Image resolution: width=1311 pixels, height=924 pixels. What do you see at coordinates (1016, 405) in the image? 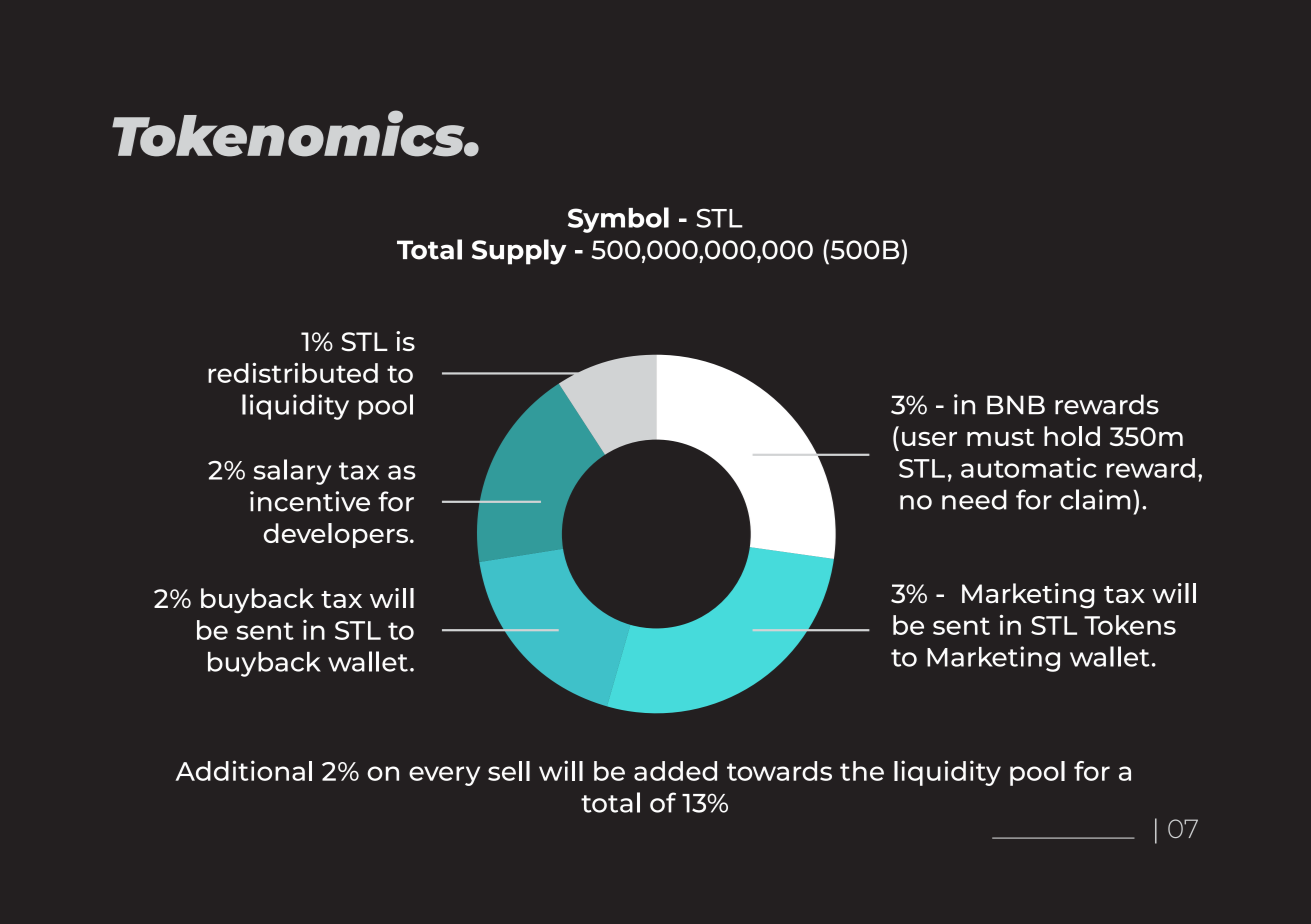
I see `BNB` at bounding box center [1016, 405].
